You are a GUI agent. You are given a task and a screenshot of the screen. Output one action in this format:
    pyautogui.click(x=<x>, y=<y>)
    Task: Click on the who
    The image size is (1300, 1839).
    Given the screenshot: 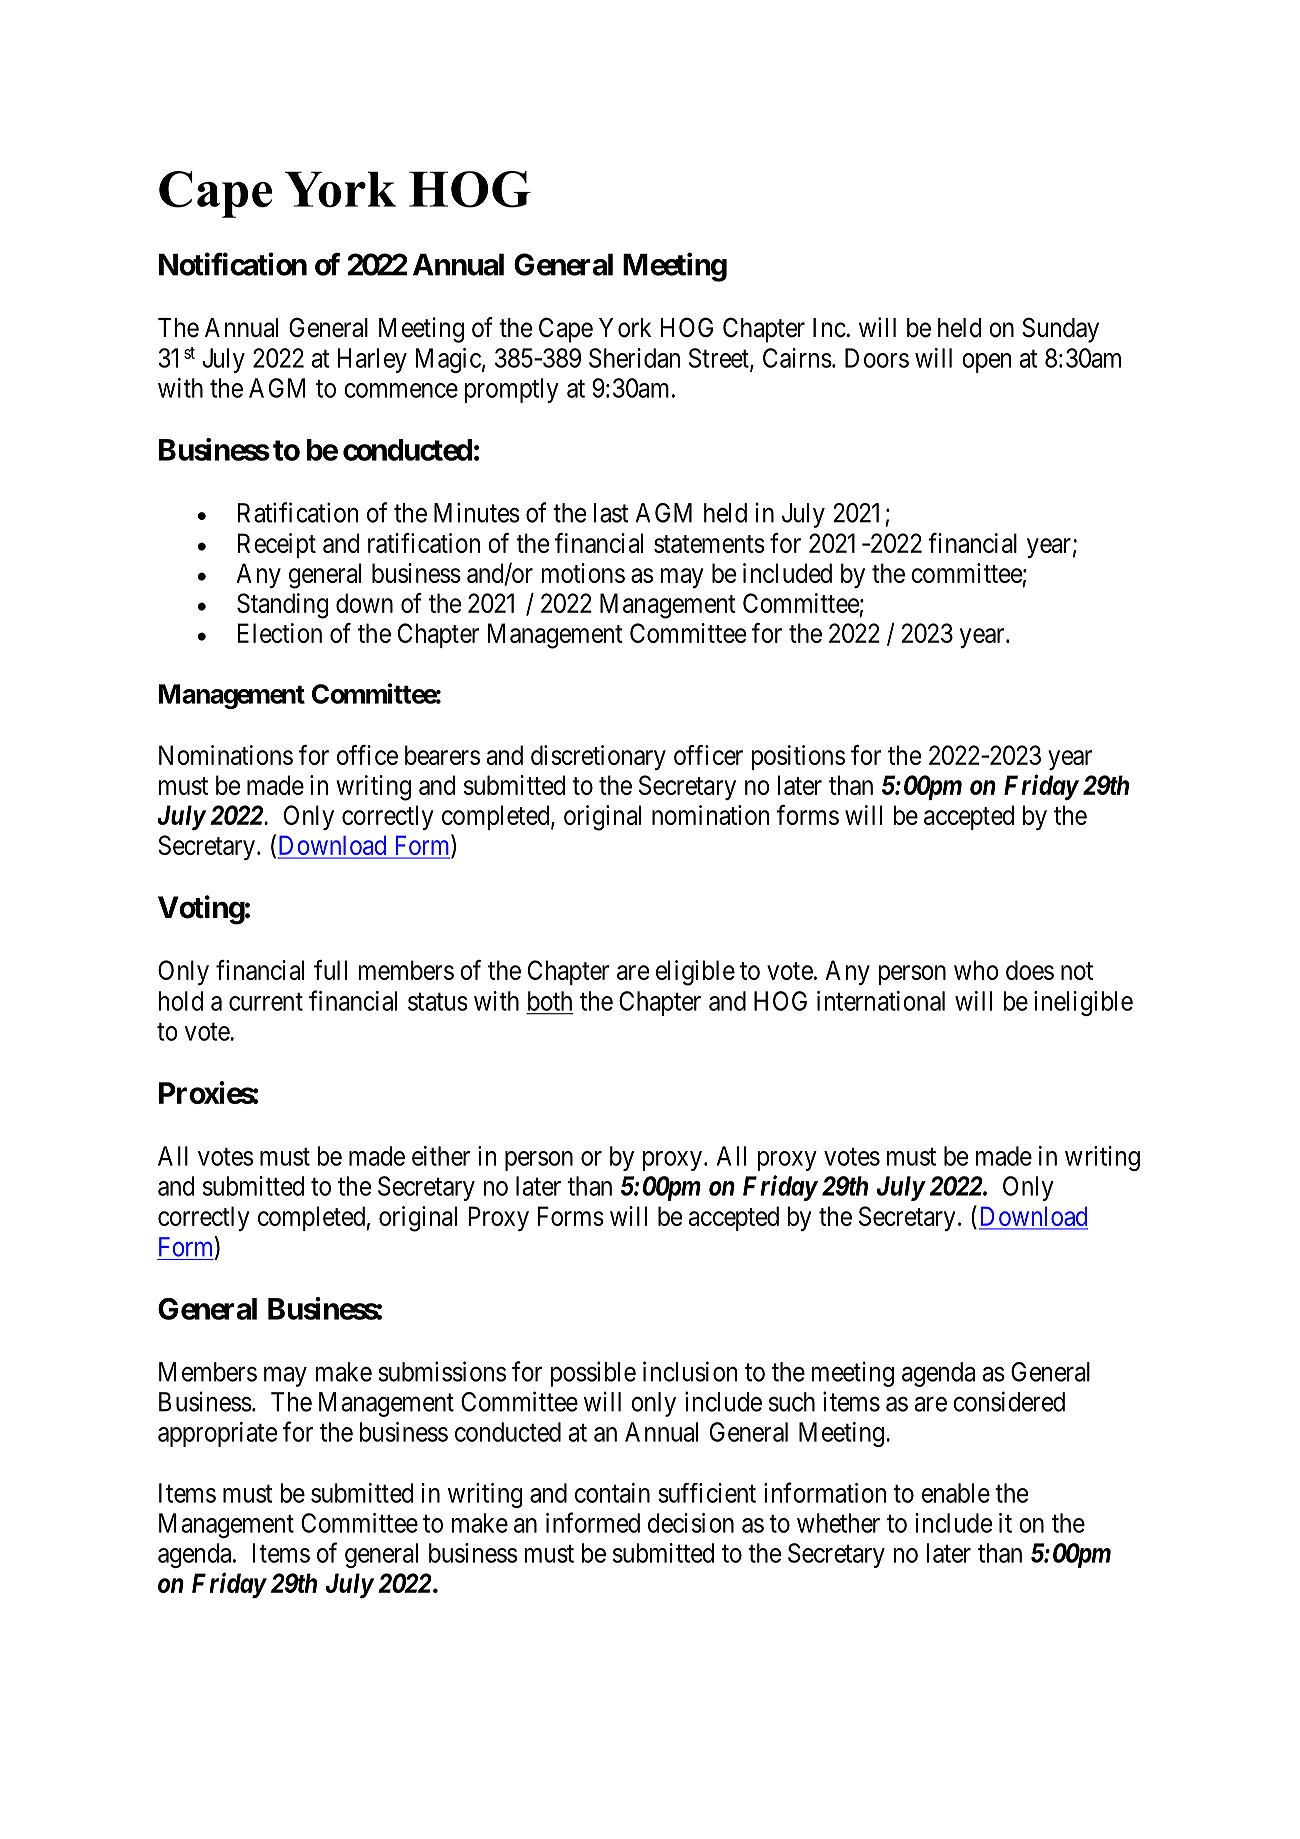 What is the action you would take?
    pyautogui.click(x=976, y=970)
